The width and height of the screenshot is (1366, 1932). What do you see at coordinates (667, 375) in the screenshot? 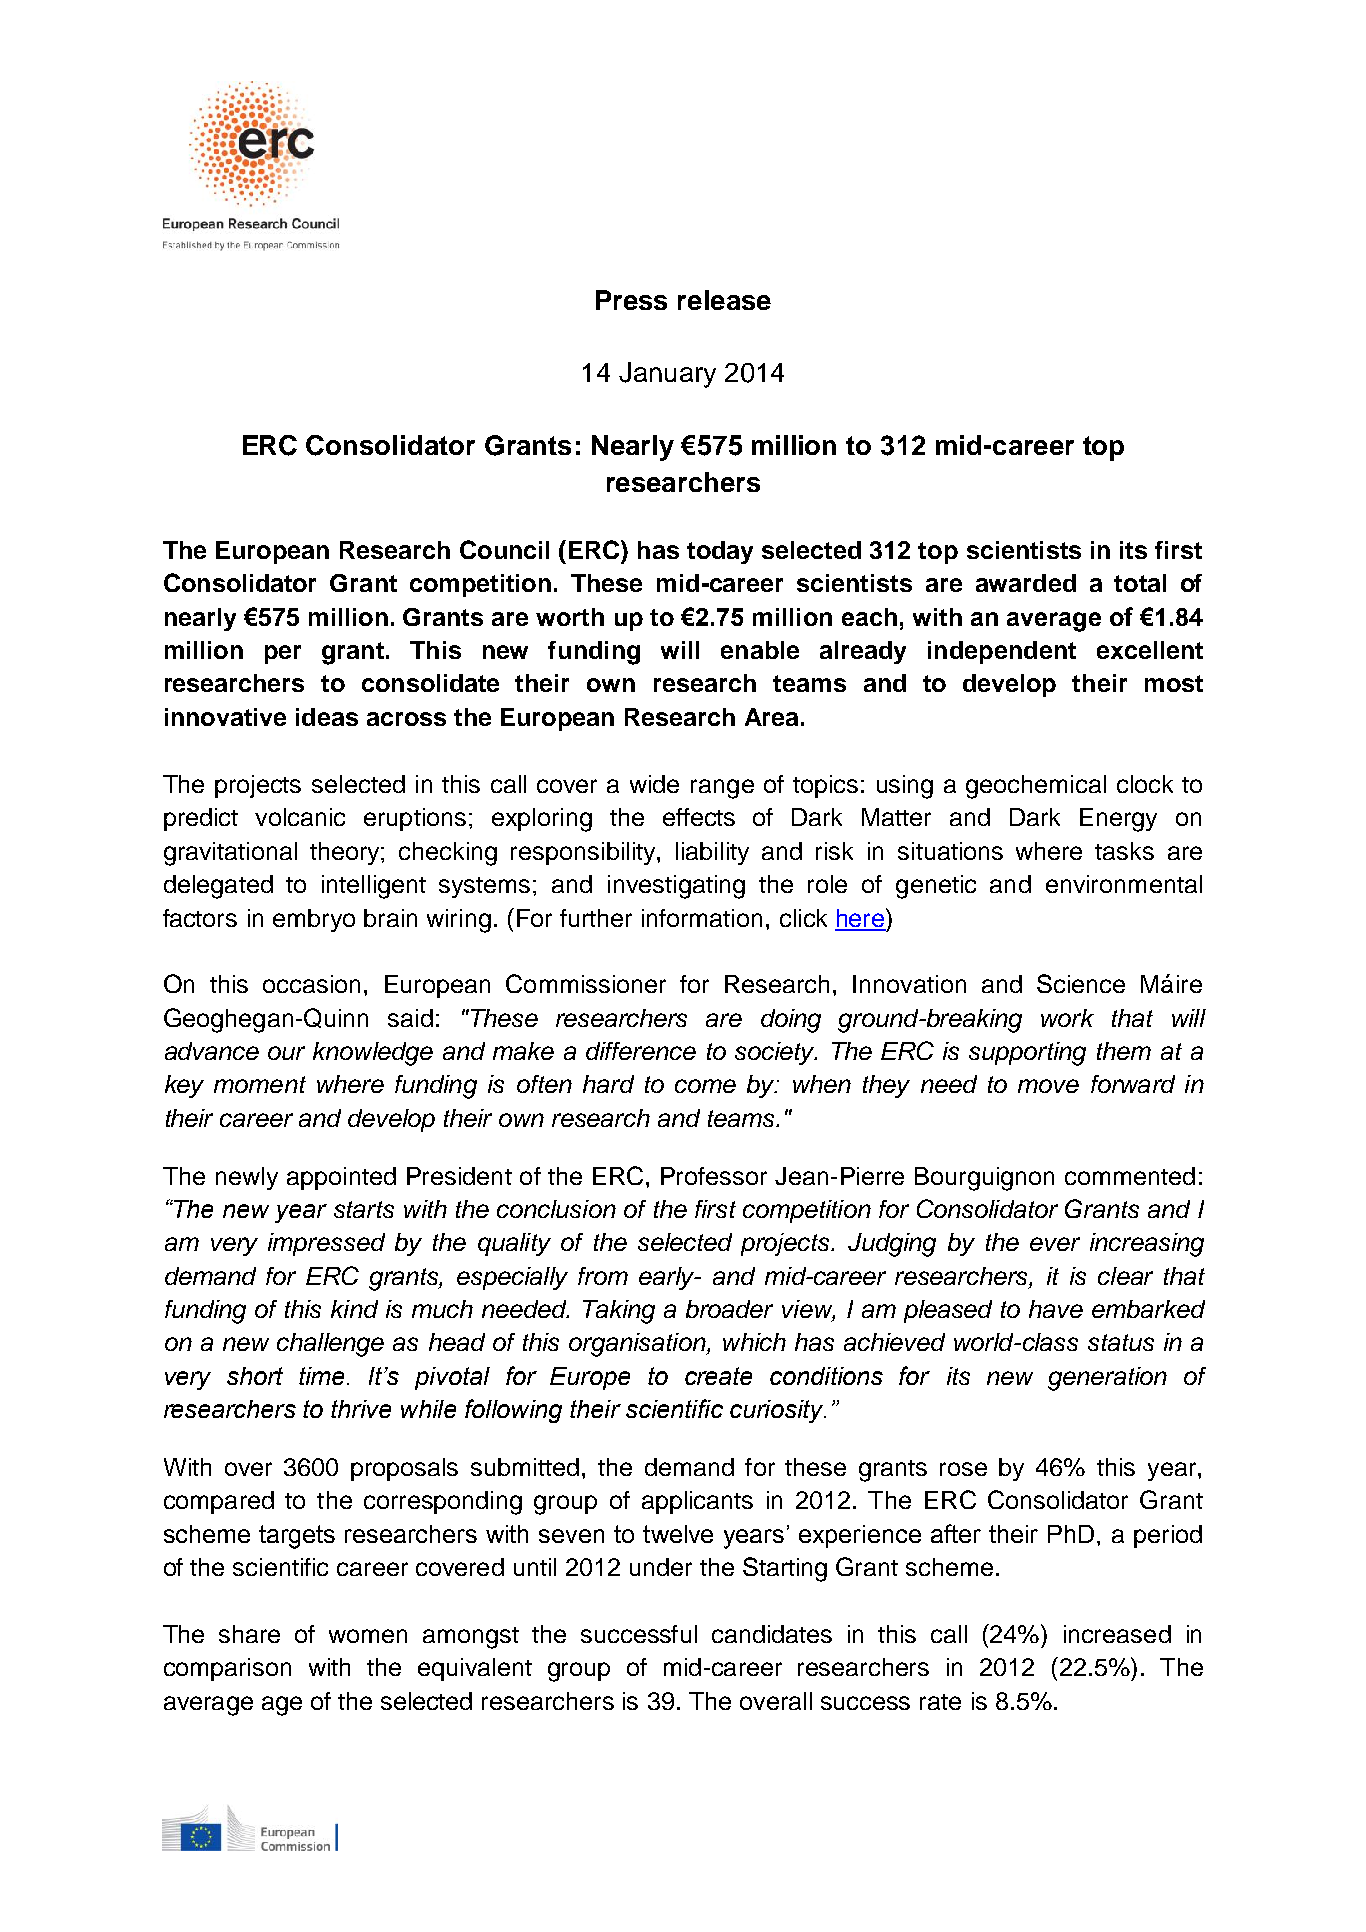
I see `January` at bounding box center [667, 375].
